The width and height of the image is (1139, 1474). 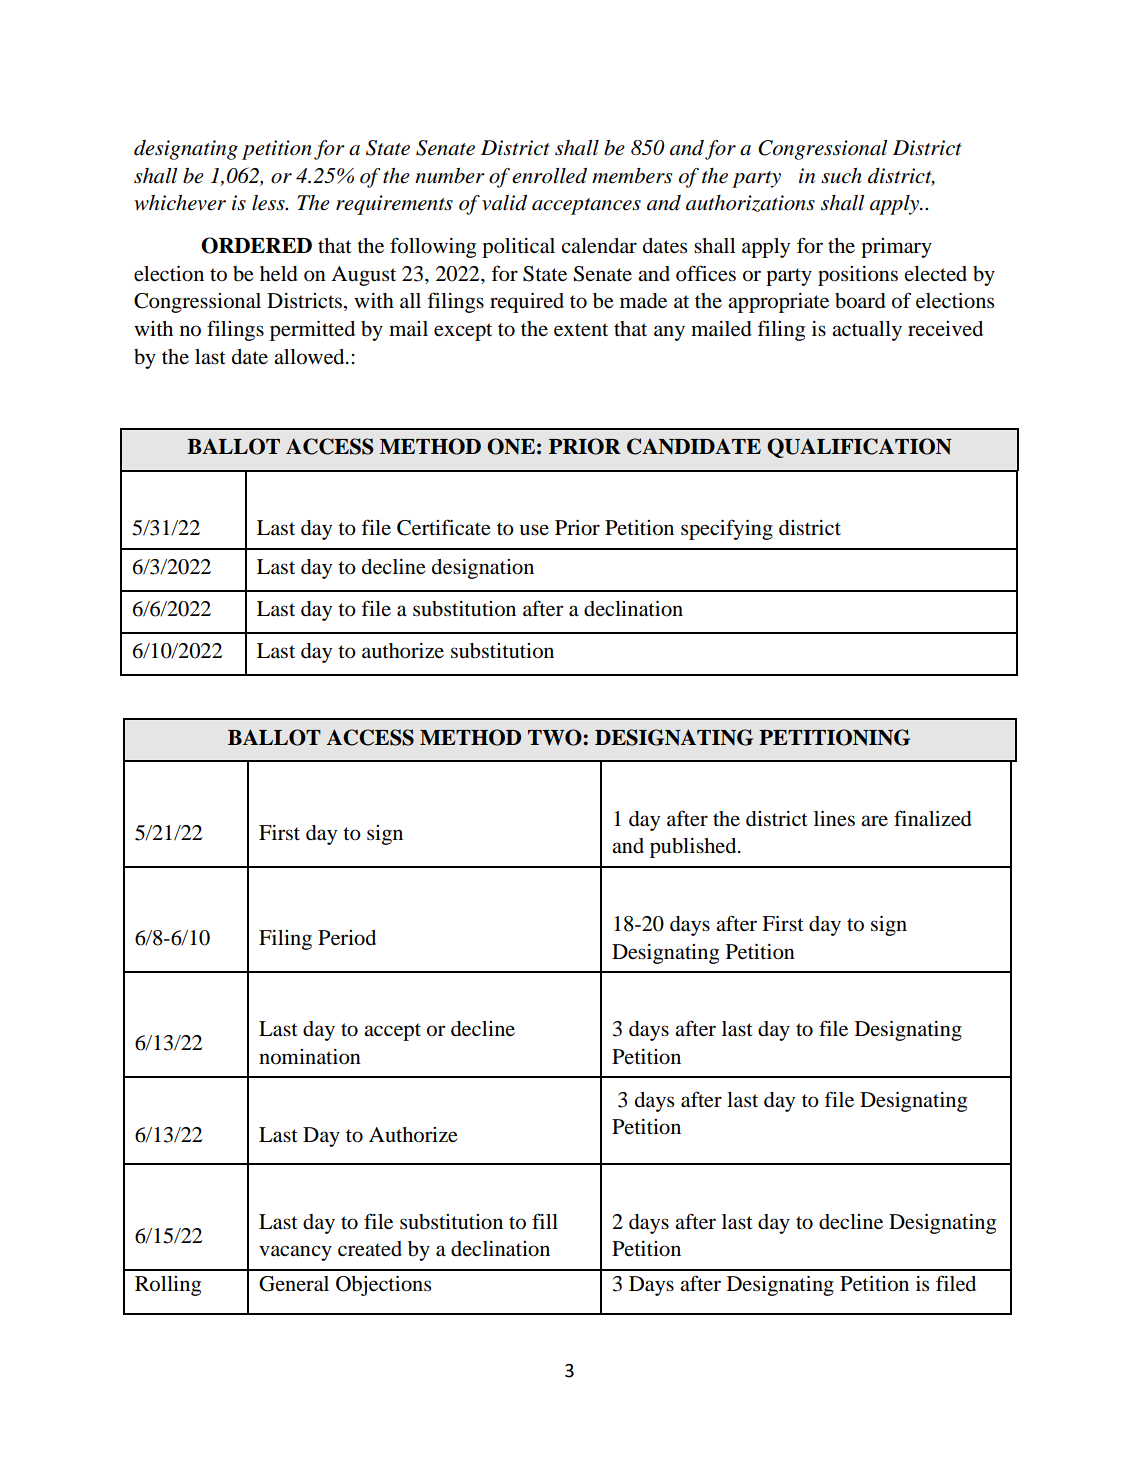 I want to click on use, so click(x=534, y=530).
